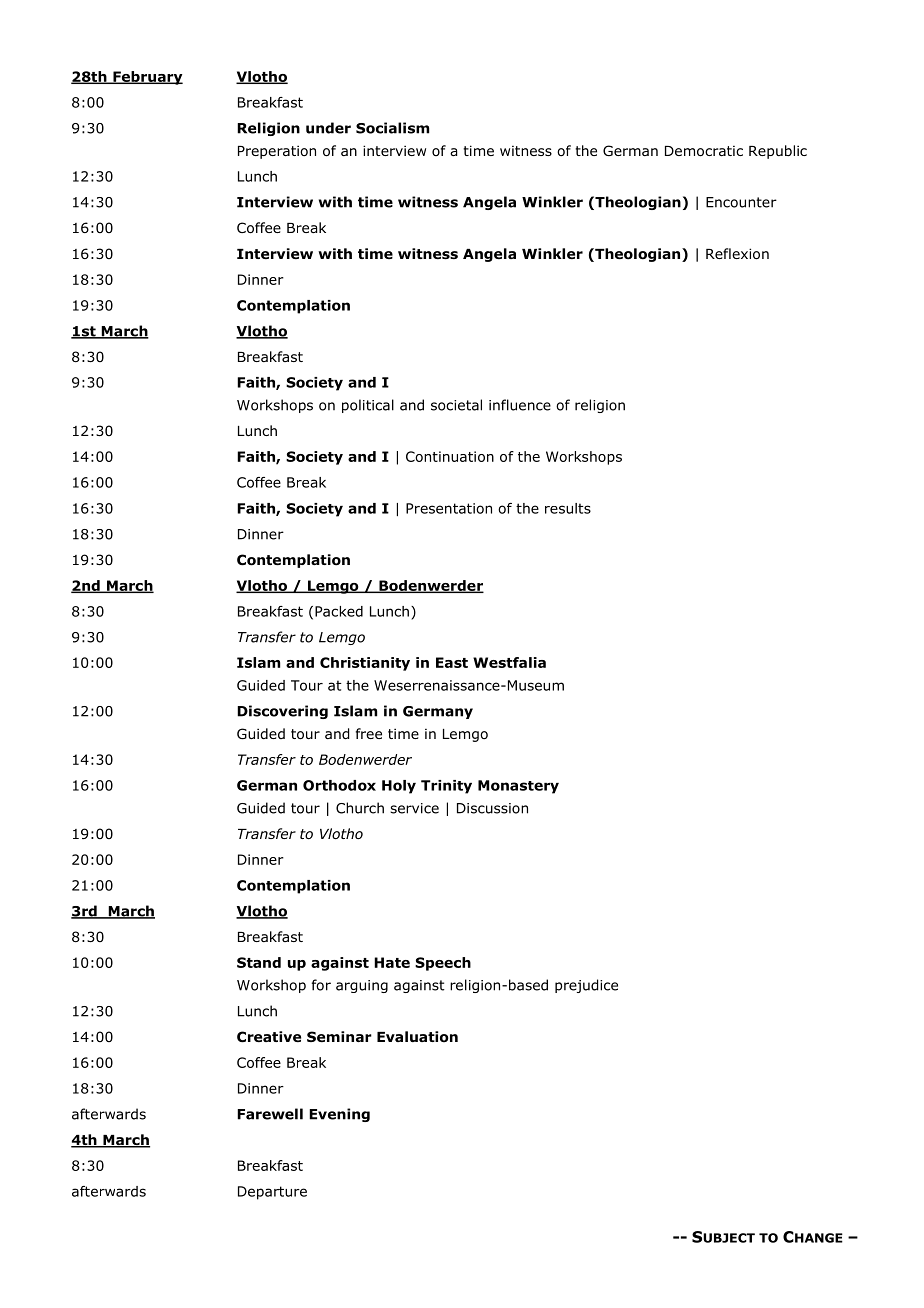 This screenshot has height=1308, width=924. Describe the element at coordinates (368, 406) in the screenshot. I see `political` at that location.
